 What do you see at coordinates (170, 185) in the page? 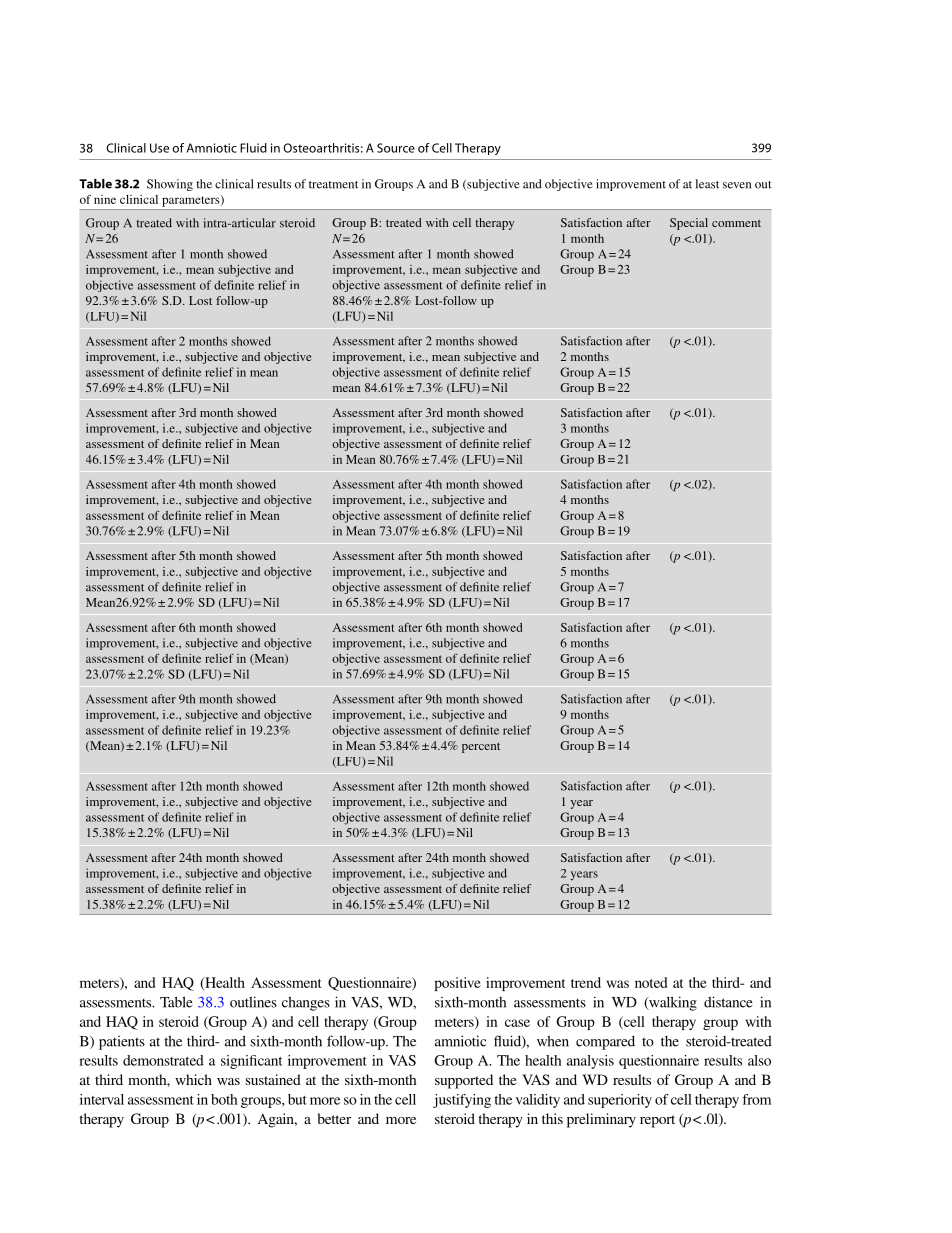
I see `Showing` at bounding box center [170, 185].
